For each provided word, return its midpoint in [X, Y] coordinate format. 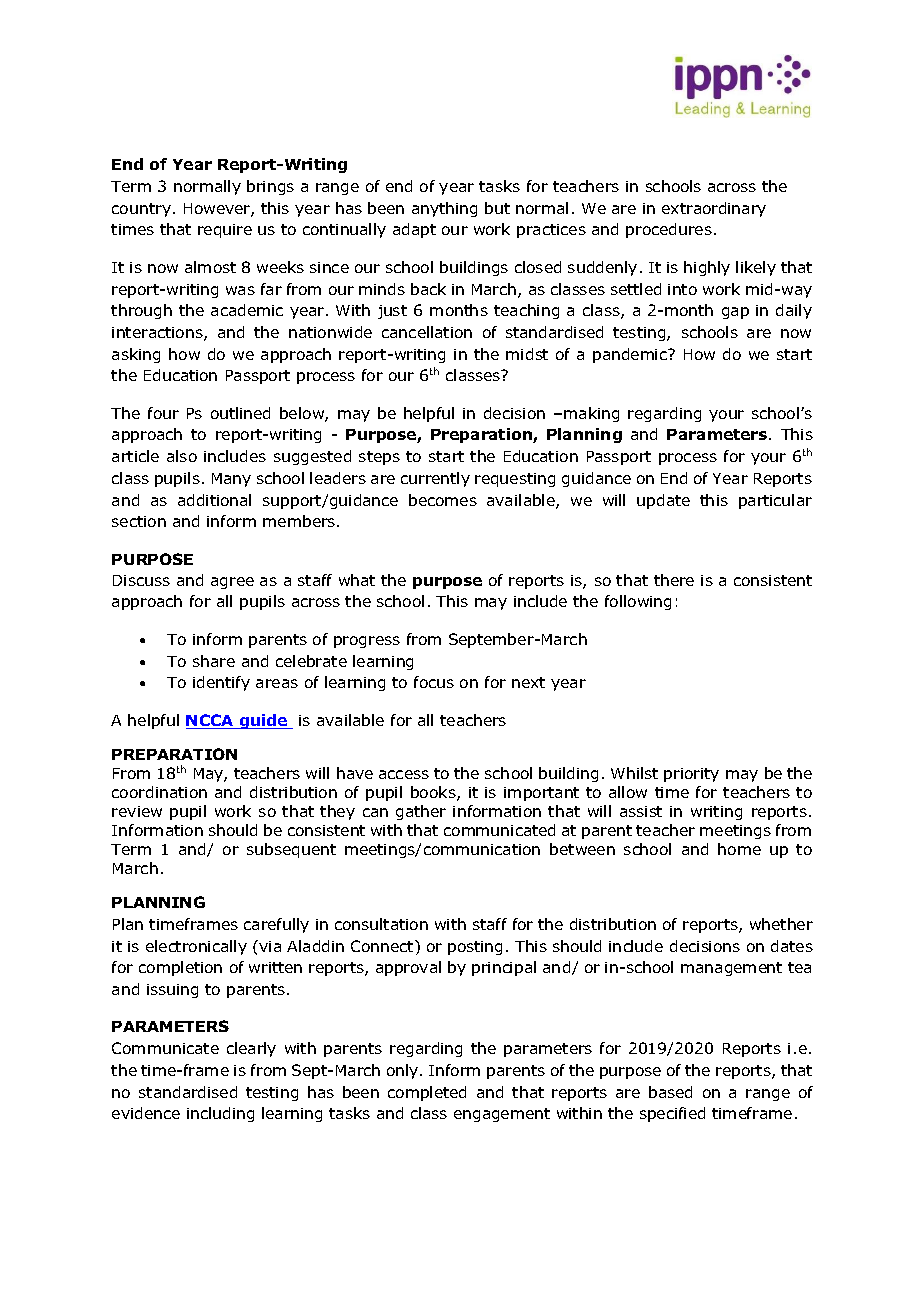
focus [434, 682]
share [214, 661]
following [638, 602]
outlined [240, 413]
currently [435, 479]
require [225, 231]
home [739, 849]
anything [444, 209]
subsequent [291, 850]
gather [421, 812]
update [663, 501]
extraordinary [714, 209]
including [220, 1114]
